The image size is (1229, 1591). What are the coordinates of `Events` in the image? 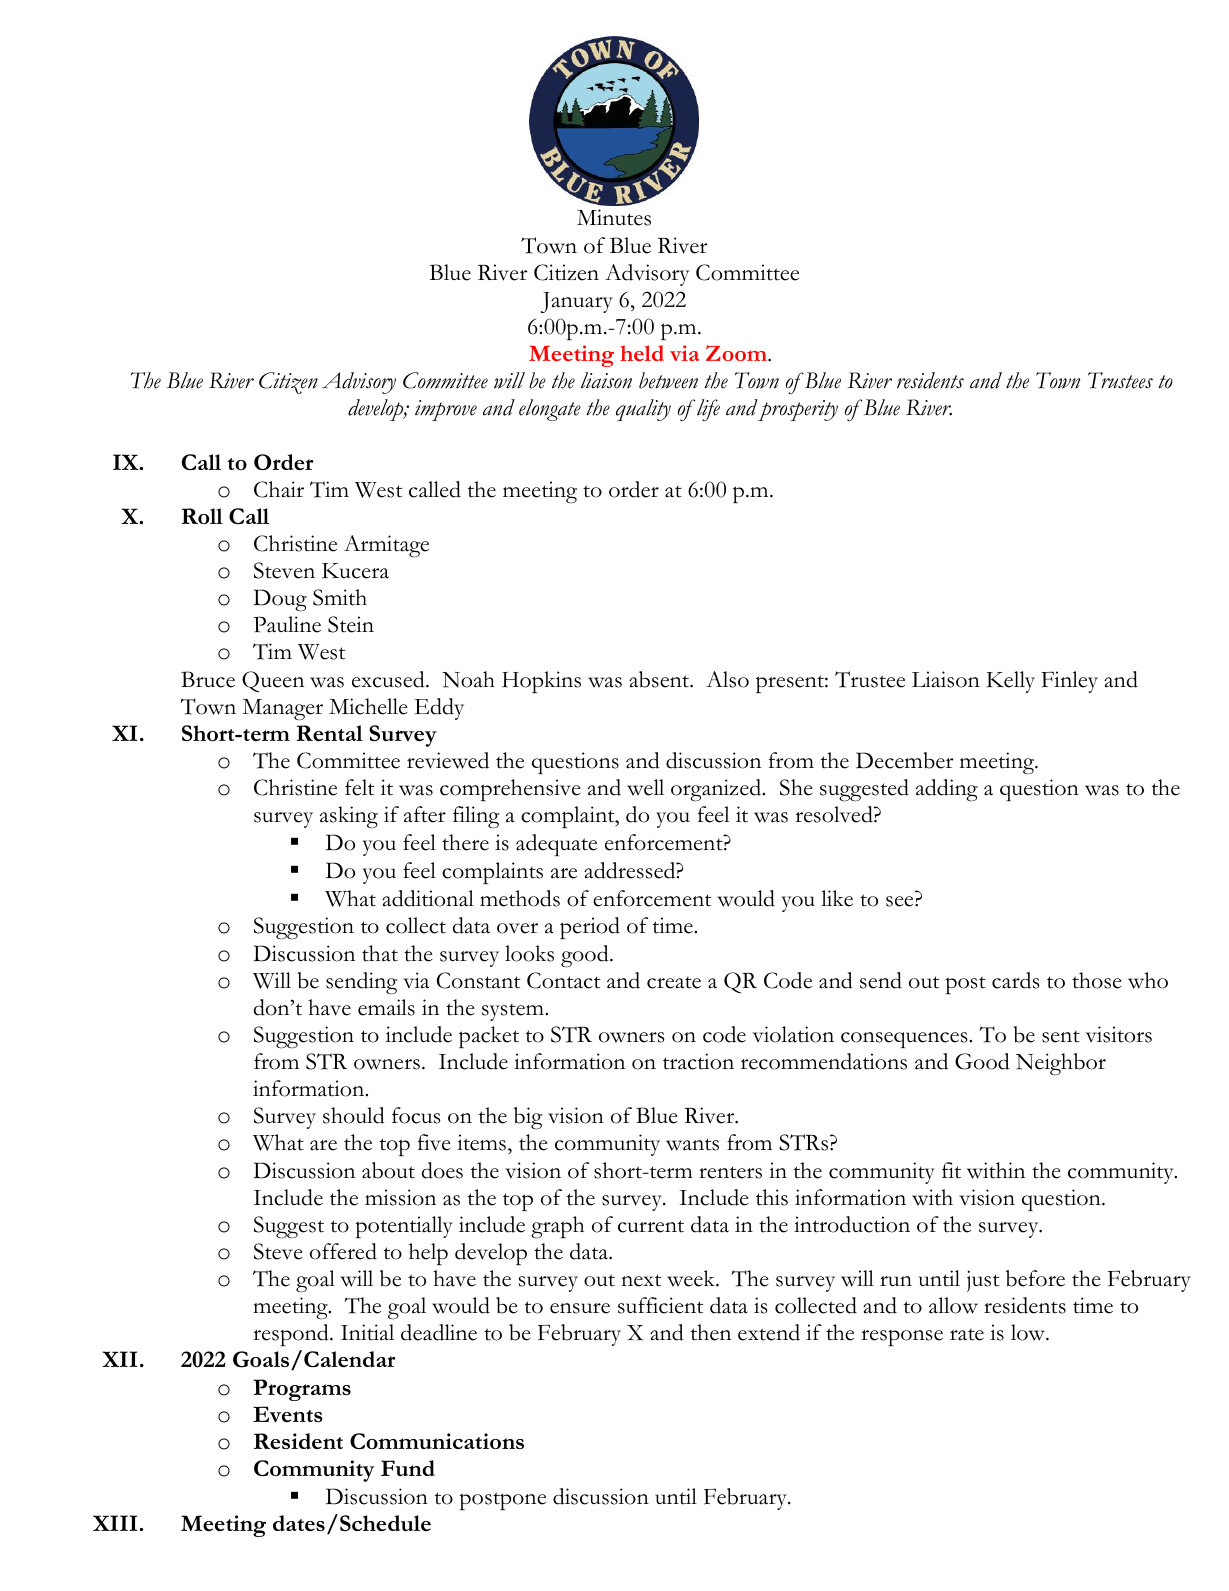 It's located at (288, 1414).
